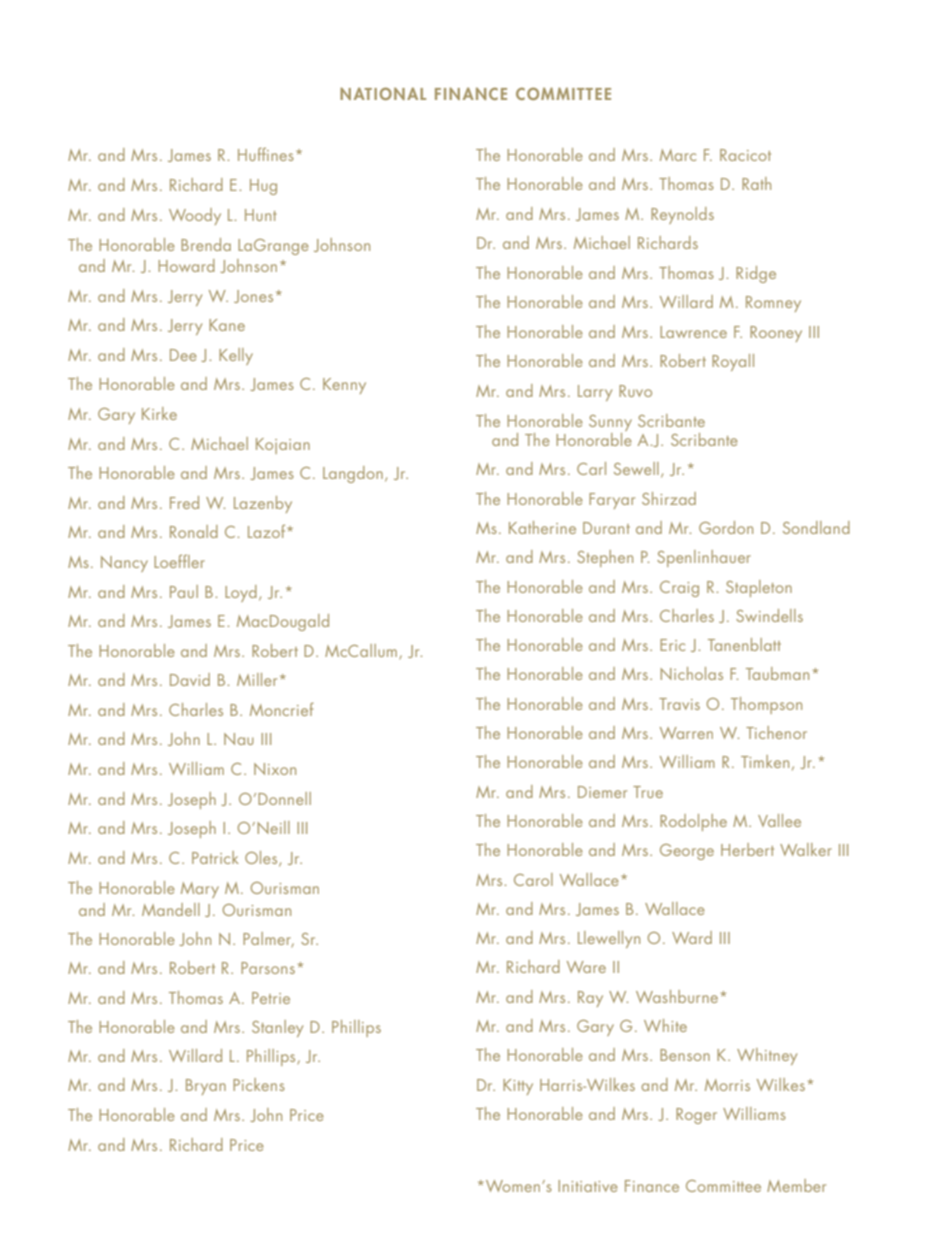 Image resolution: width=952 pixels, height=1259 pixels. Describe the element at coordinates (195, 216) in the screenshot. I see `Woody` at that location.
